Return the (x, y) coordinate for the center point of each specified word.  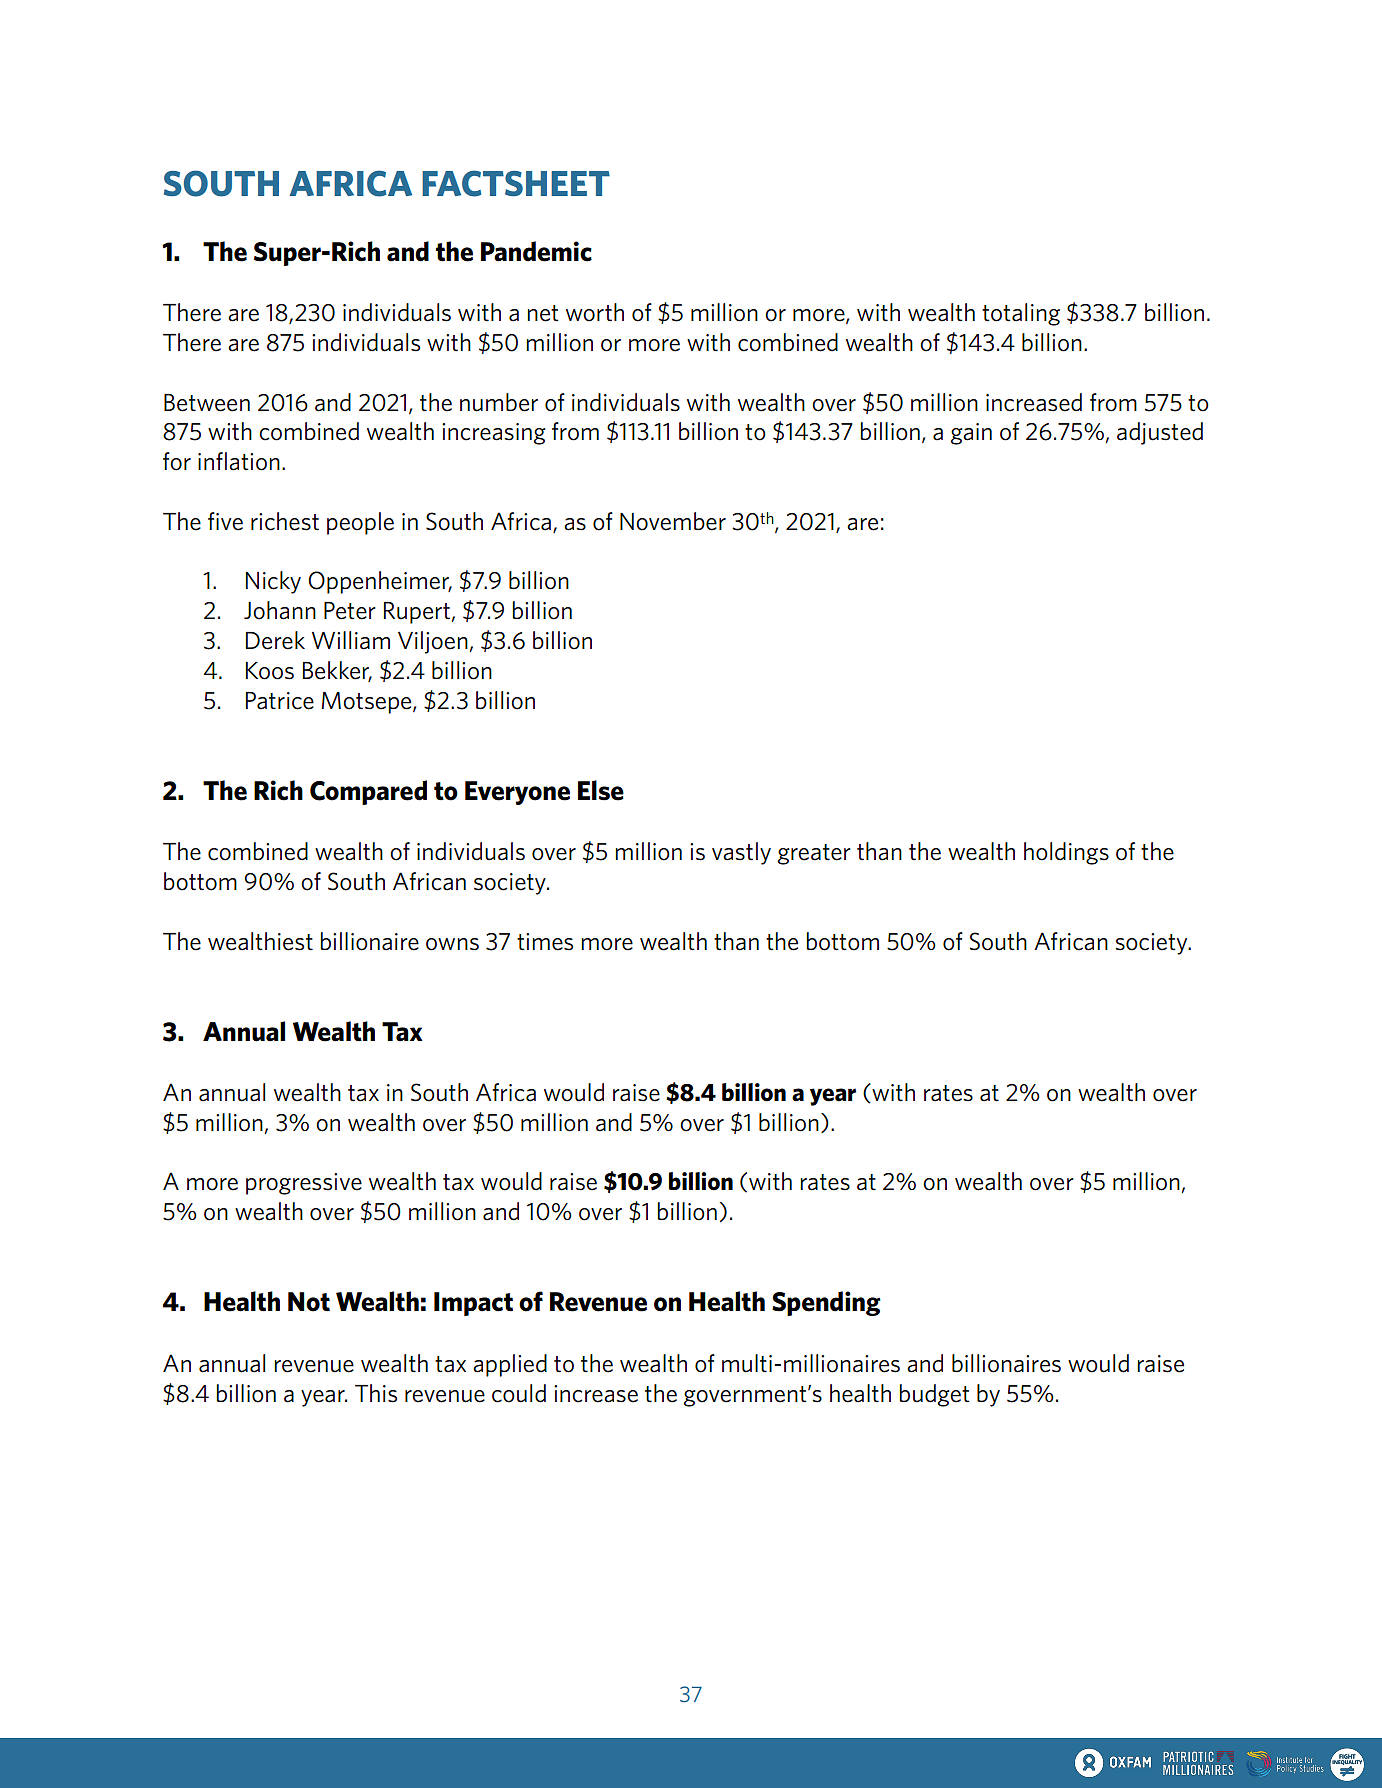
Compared (368, 792)
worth (595, 312)
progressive (304, 1184)
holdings (1066, 853)
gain (971, 434)
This (376, 1393)
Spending (826, 1303)
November (673, 521)
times (545, 942)
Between (207, 403)
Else (601, 790)
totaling (1021, 314)
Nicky (273, 582)
